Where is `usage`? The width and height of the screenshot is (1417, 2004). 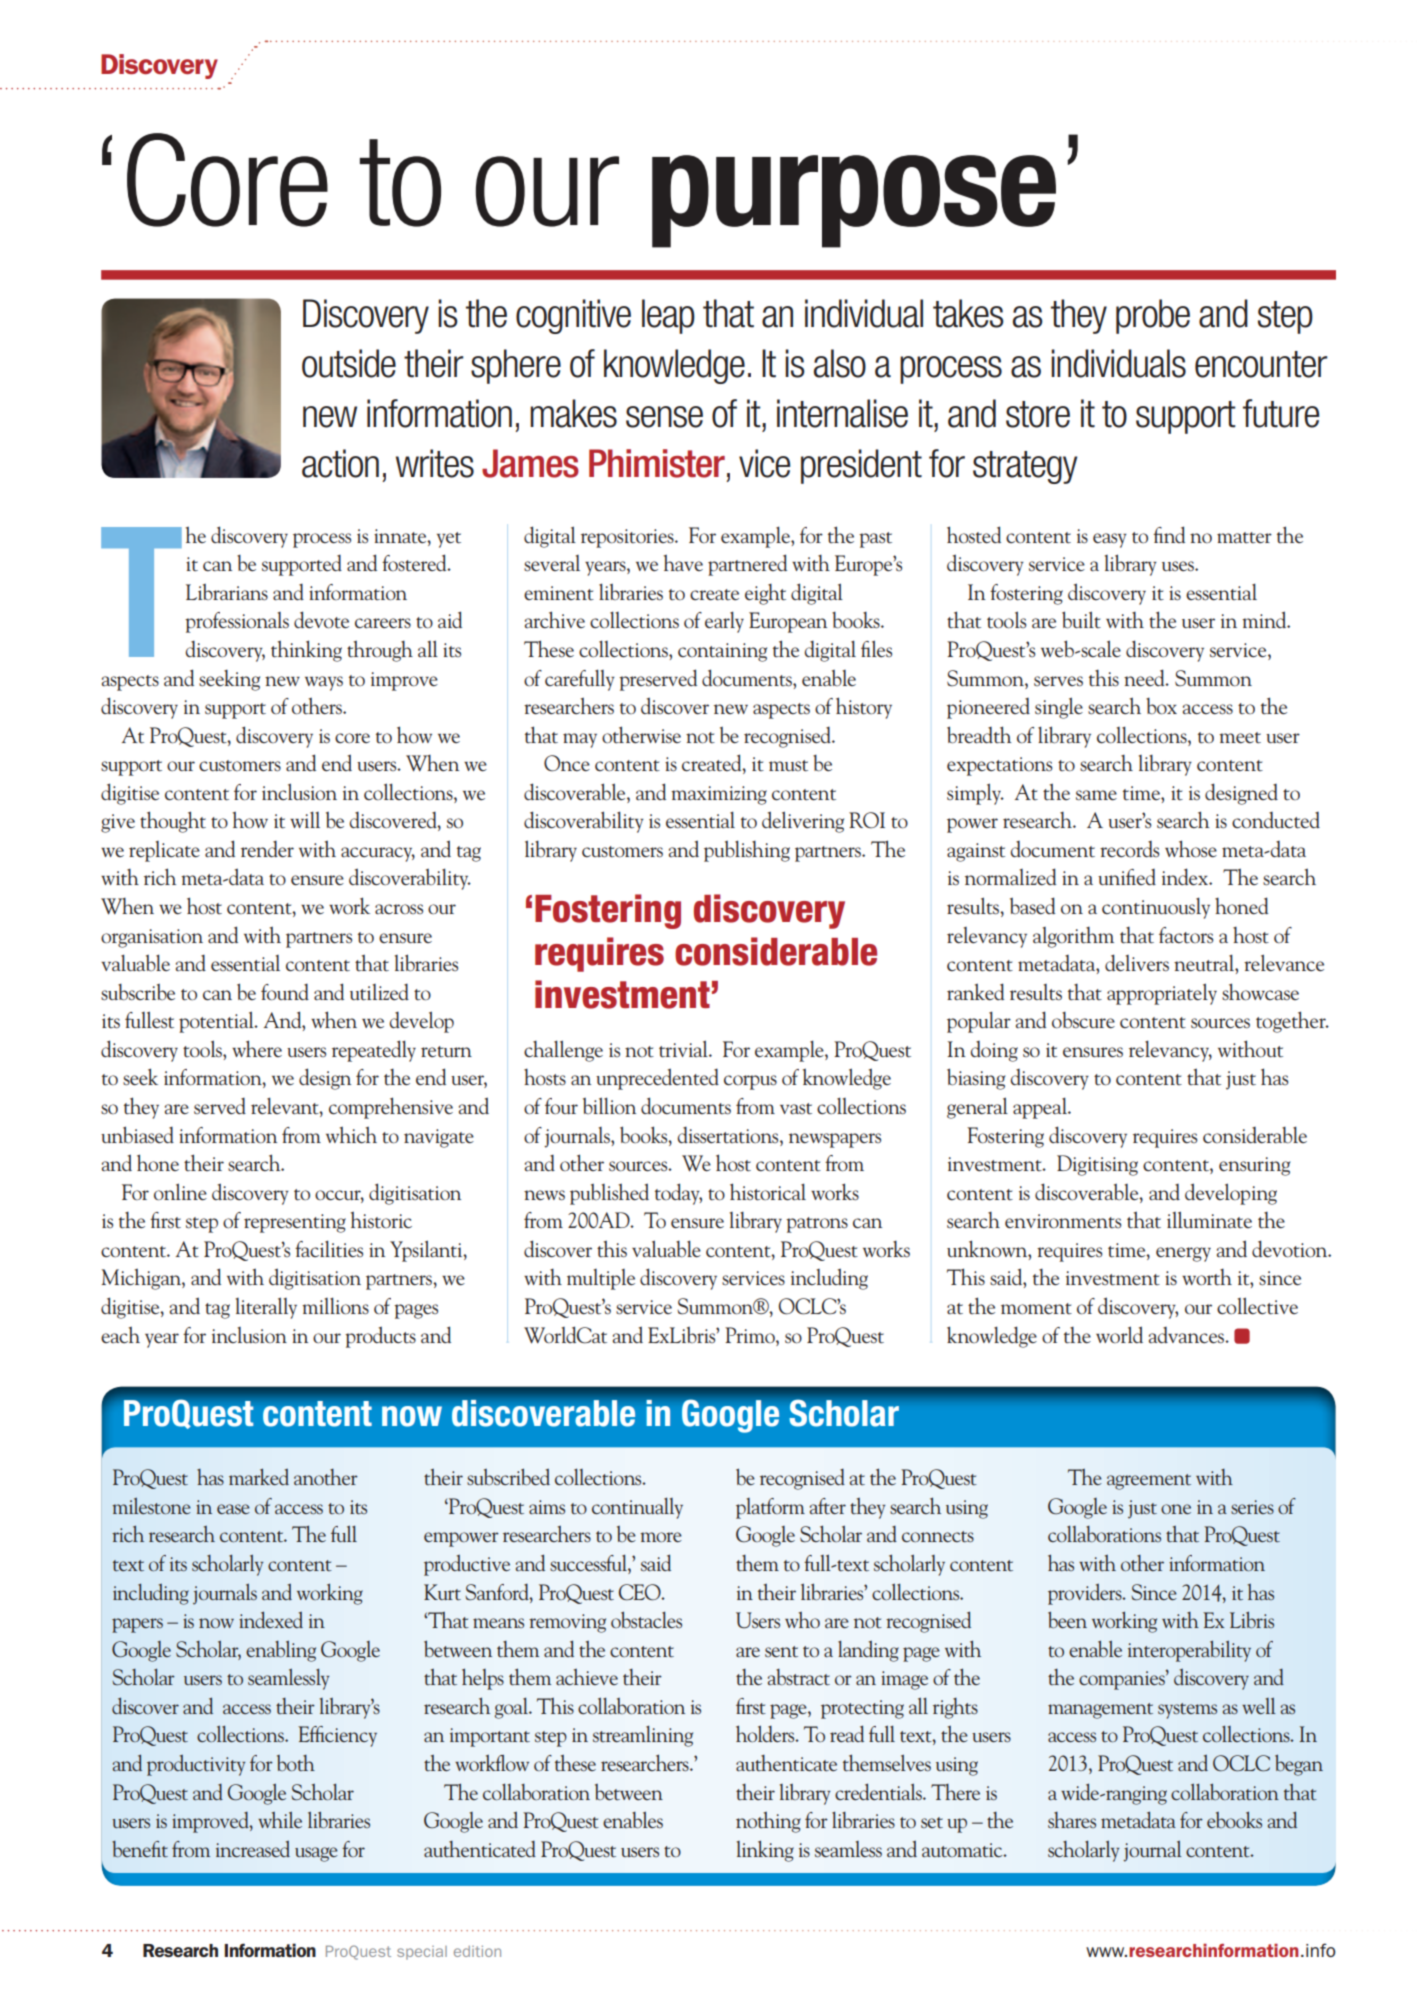 usage is located at coordinates (316, 1854).
